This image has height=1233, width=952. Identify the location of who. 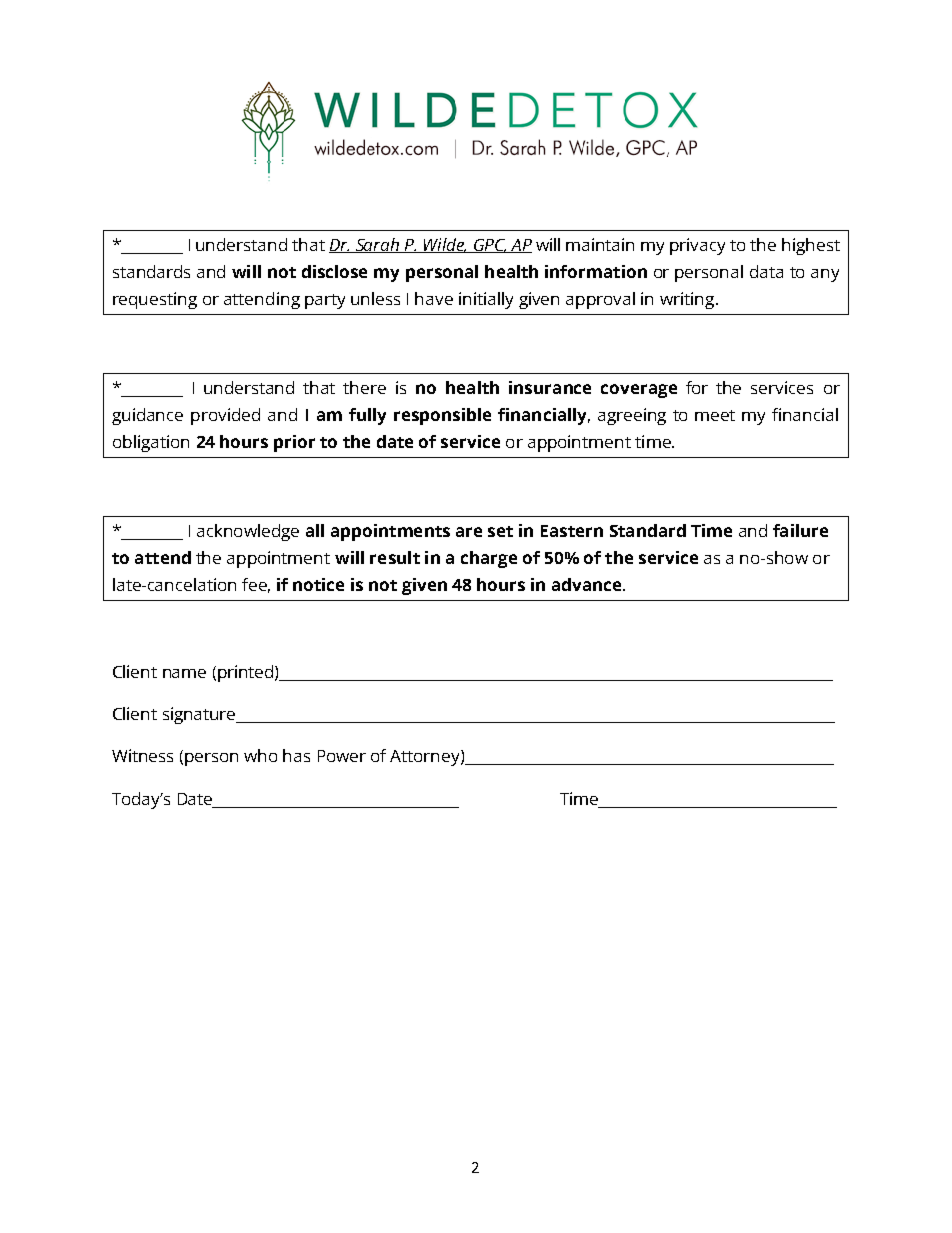
(260, 755).
